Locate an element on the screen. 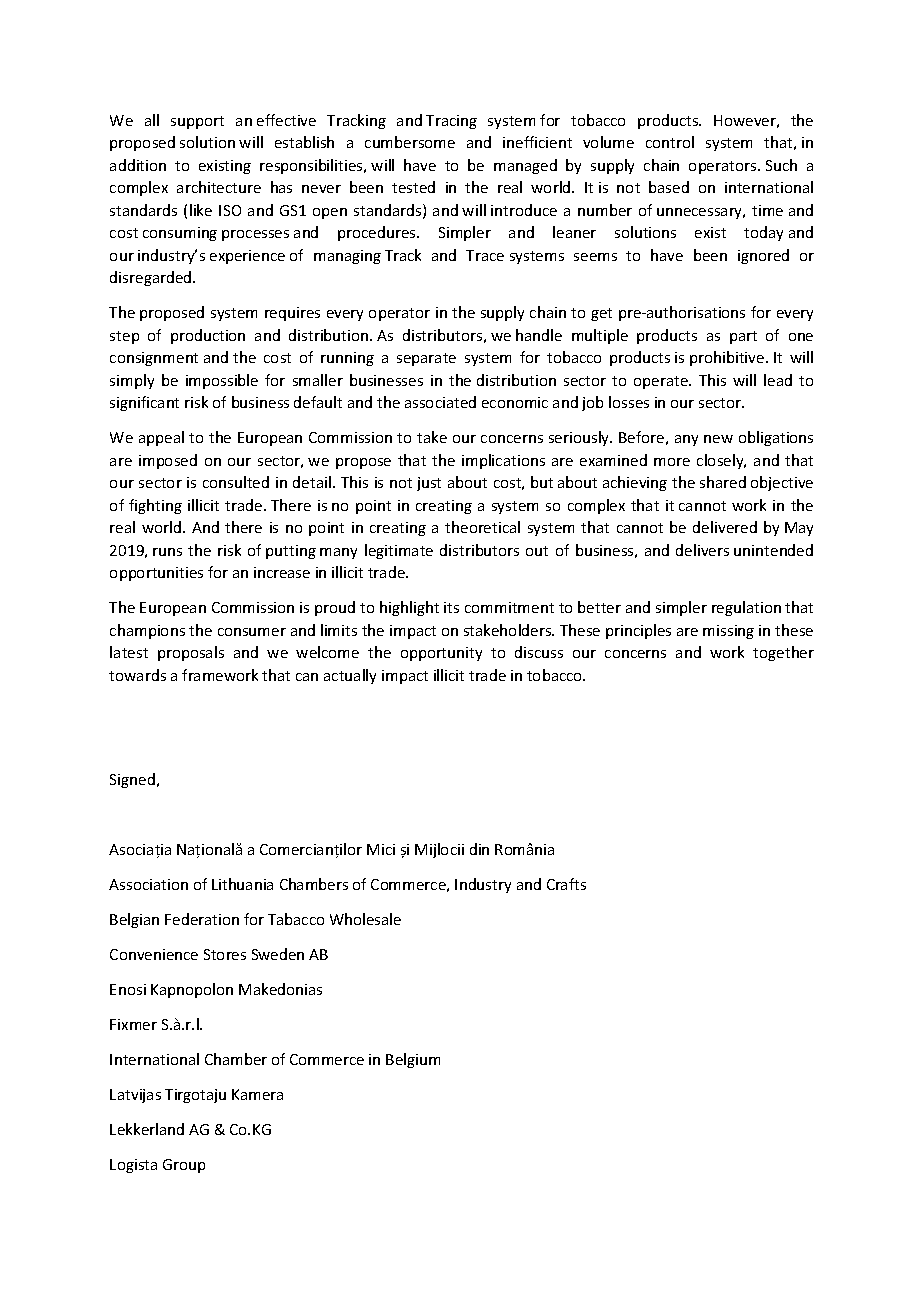  missing is located at coordinates (728, 632).
